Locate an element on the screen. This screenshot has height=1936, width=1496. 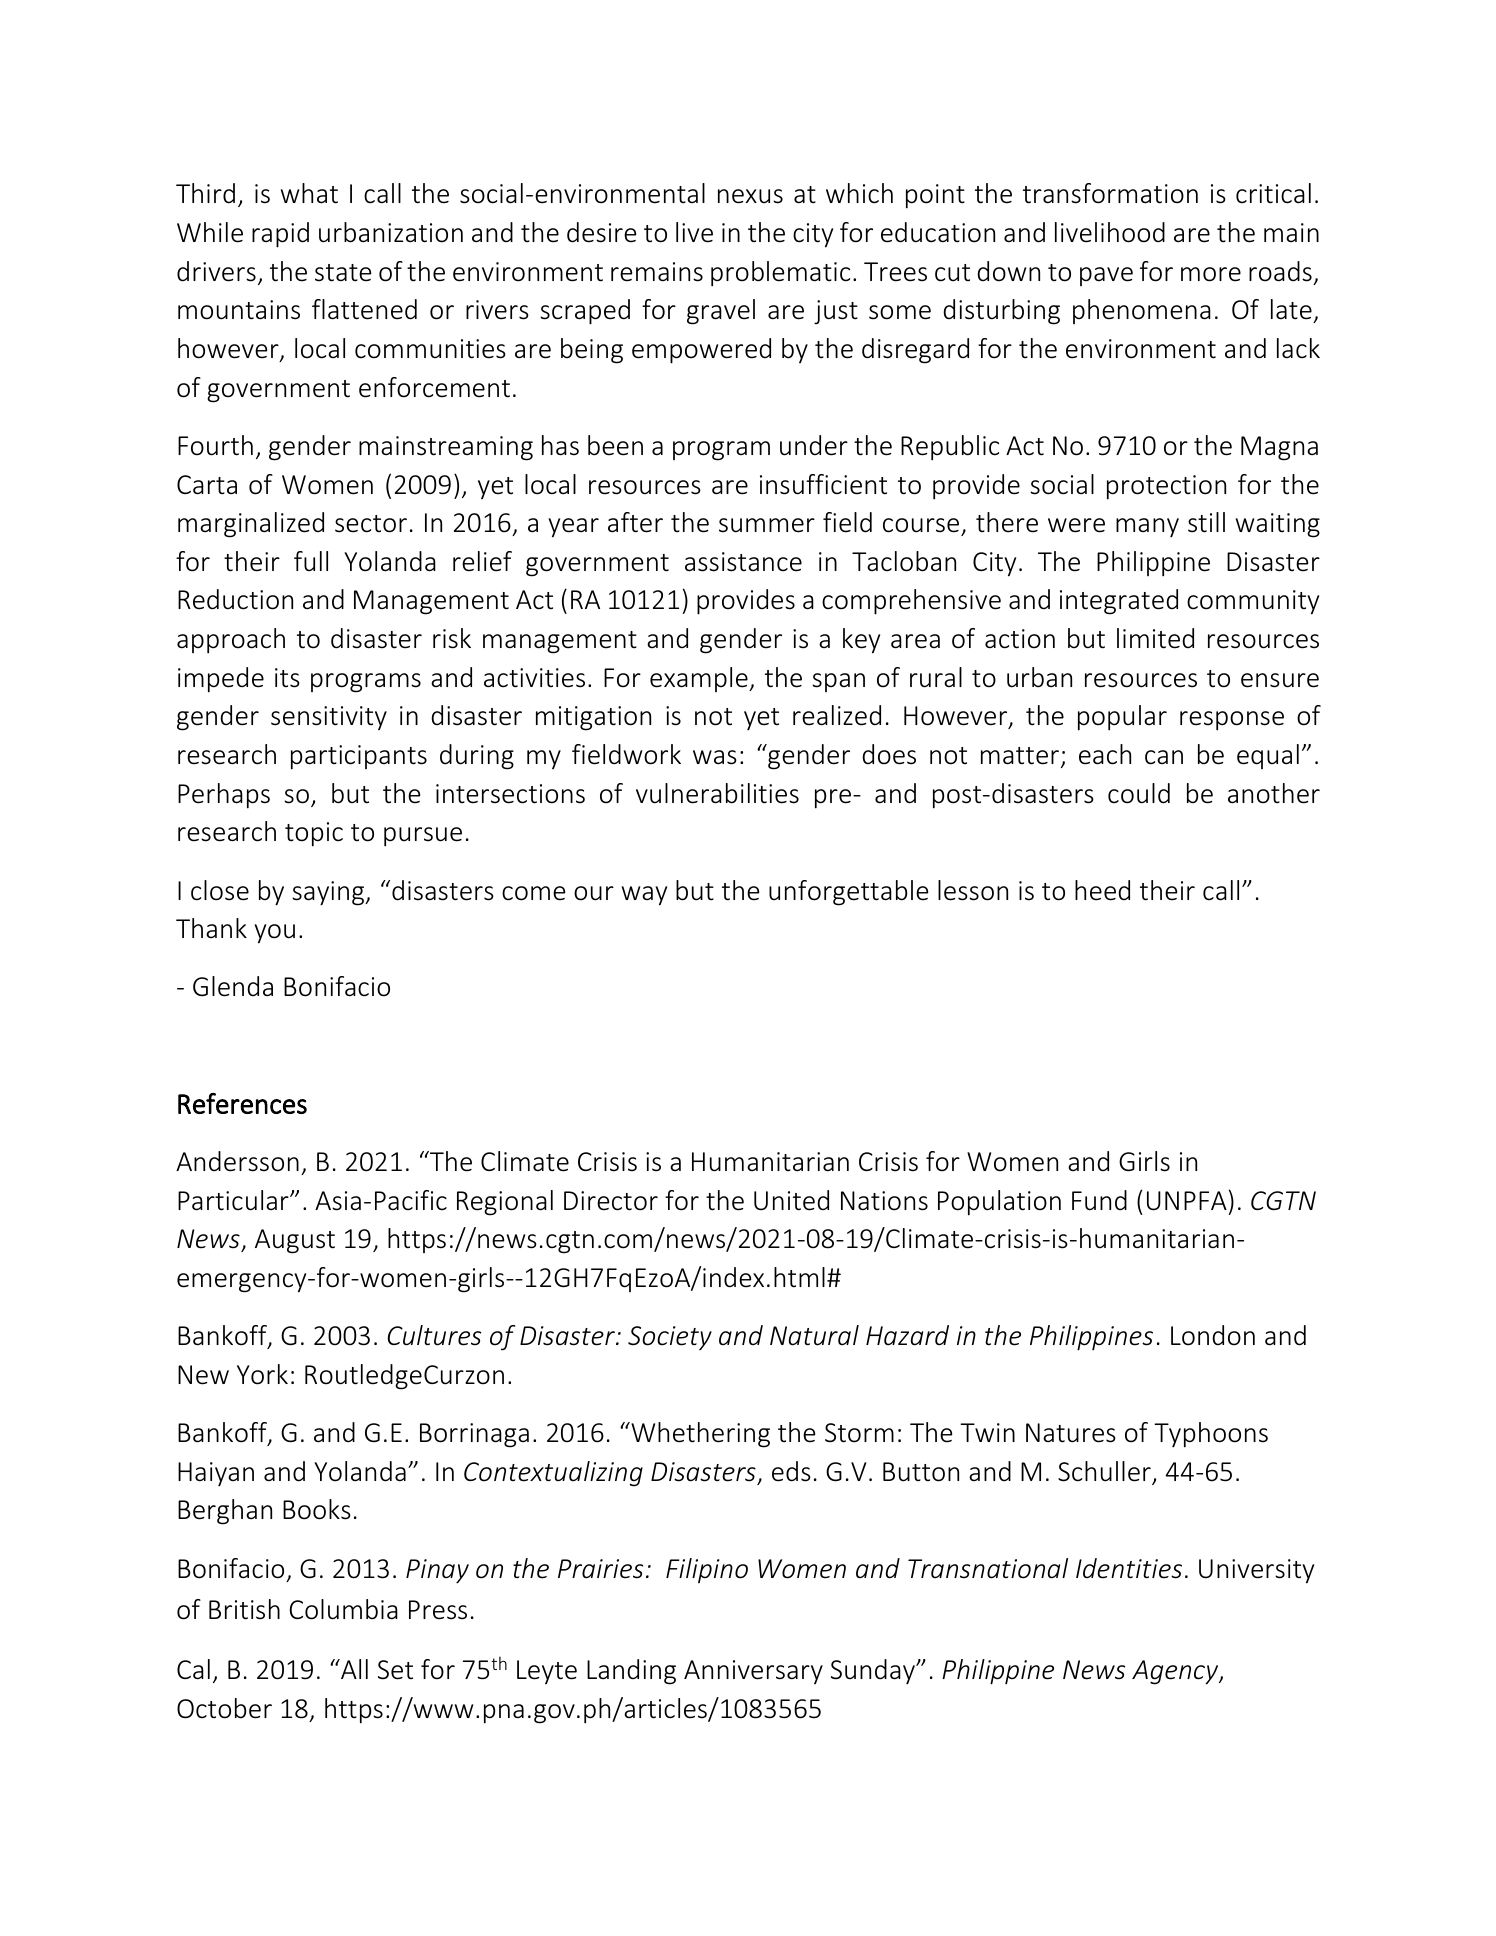
Anniversary is located at coordinates (753, 1672).
